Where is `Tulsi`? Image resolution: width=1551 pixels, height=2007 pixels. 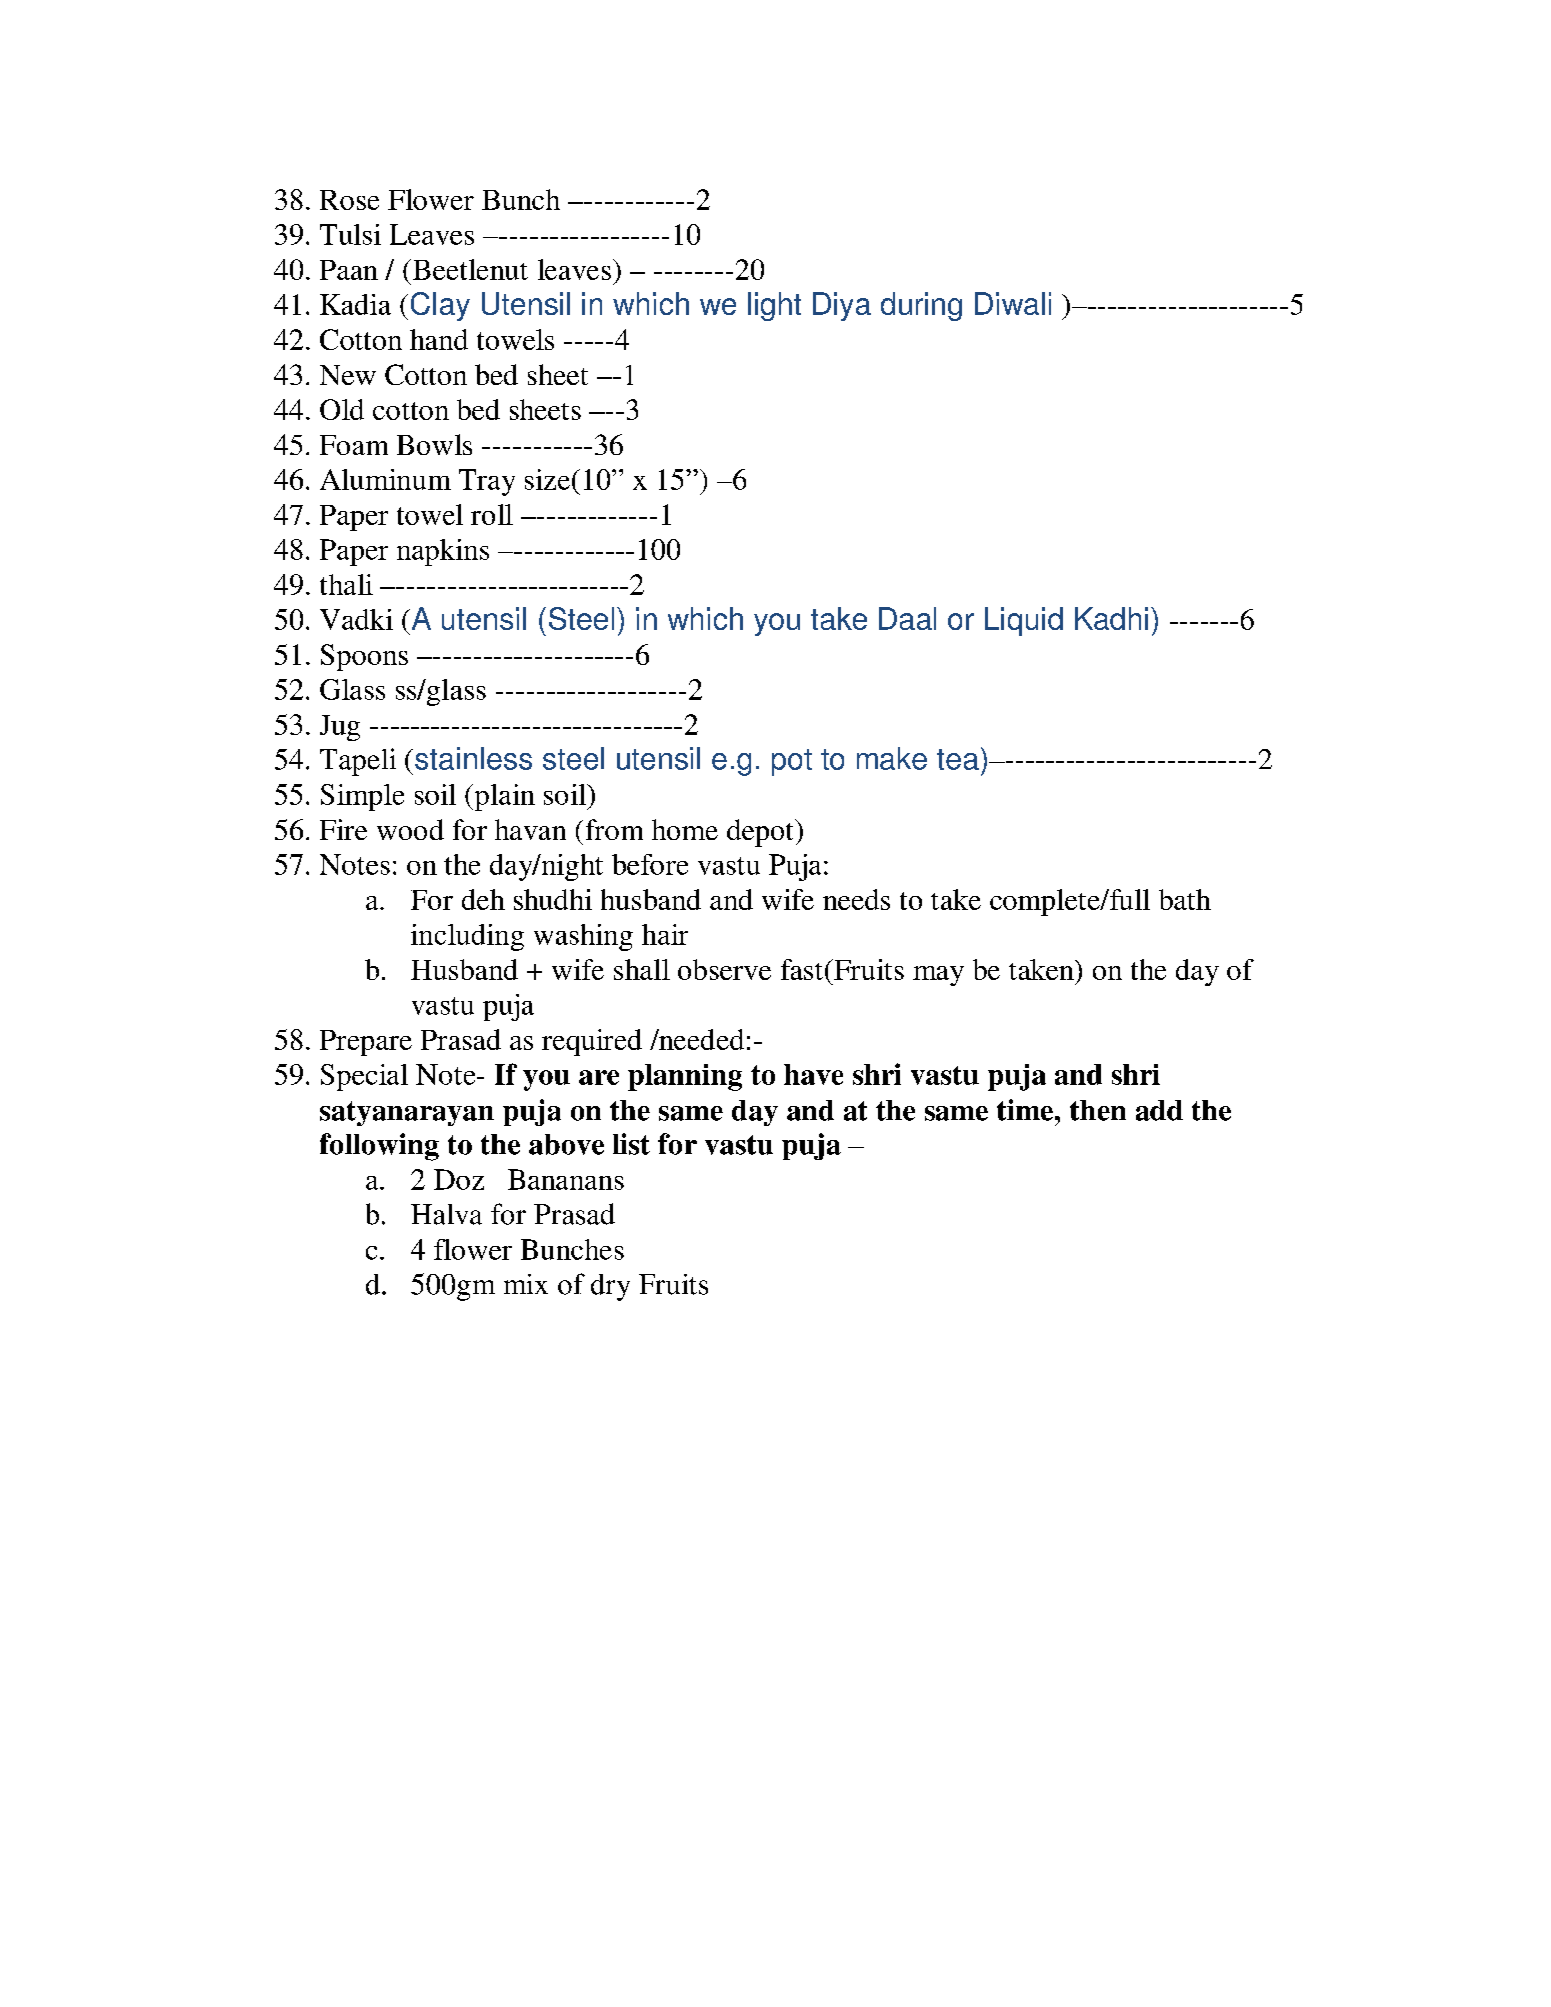
Tulsi is located at coordinates (350, 234).
